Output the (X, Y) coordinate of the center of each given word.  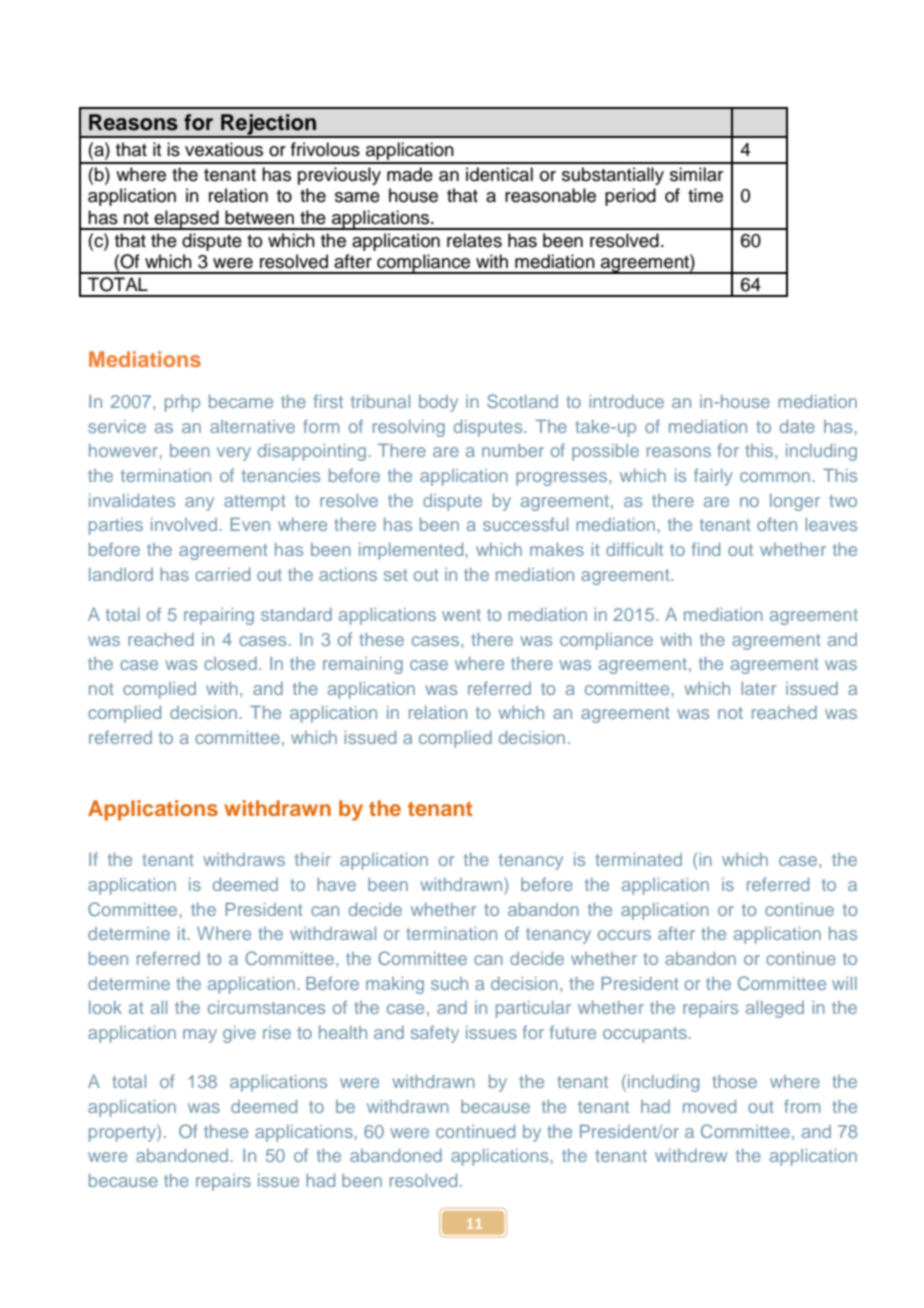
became (241, 401)
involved (184, 524)
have (336, 884)
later (758, 688)
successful (525, 524)
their (313, 859)
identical (499, 174)
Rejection (269, 125)
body (438, 403)
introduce (626, 401)
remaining (363, 665)
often (777, 524)
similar (696, 174)
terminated (638, 859)
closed (230, 663)
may (200, 1036)
